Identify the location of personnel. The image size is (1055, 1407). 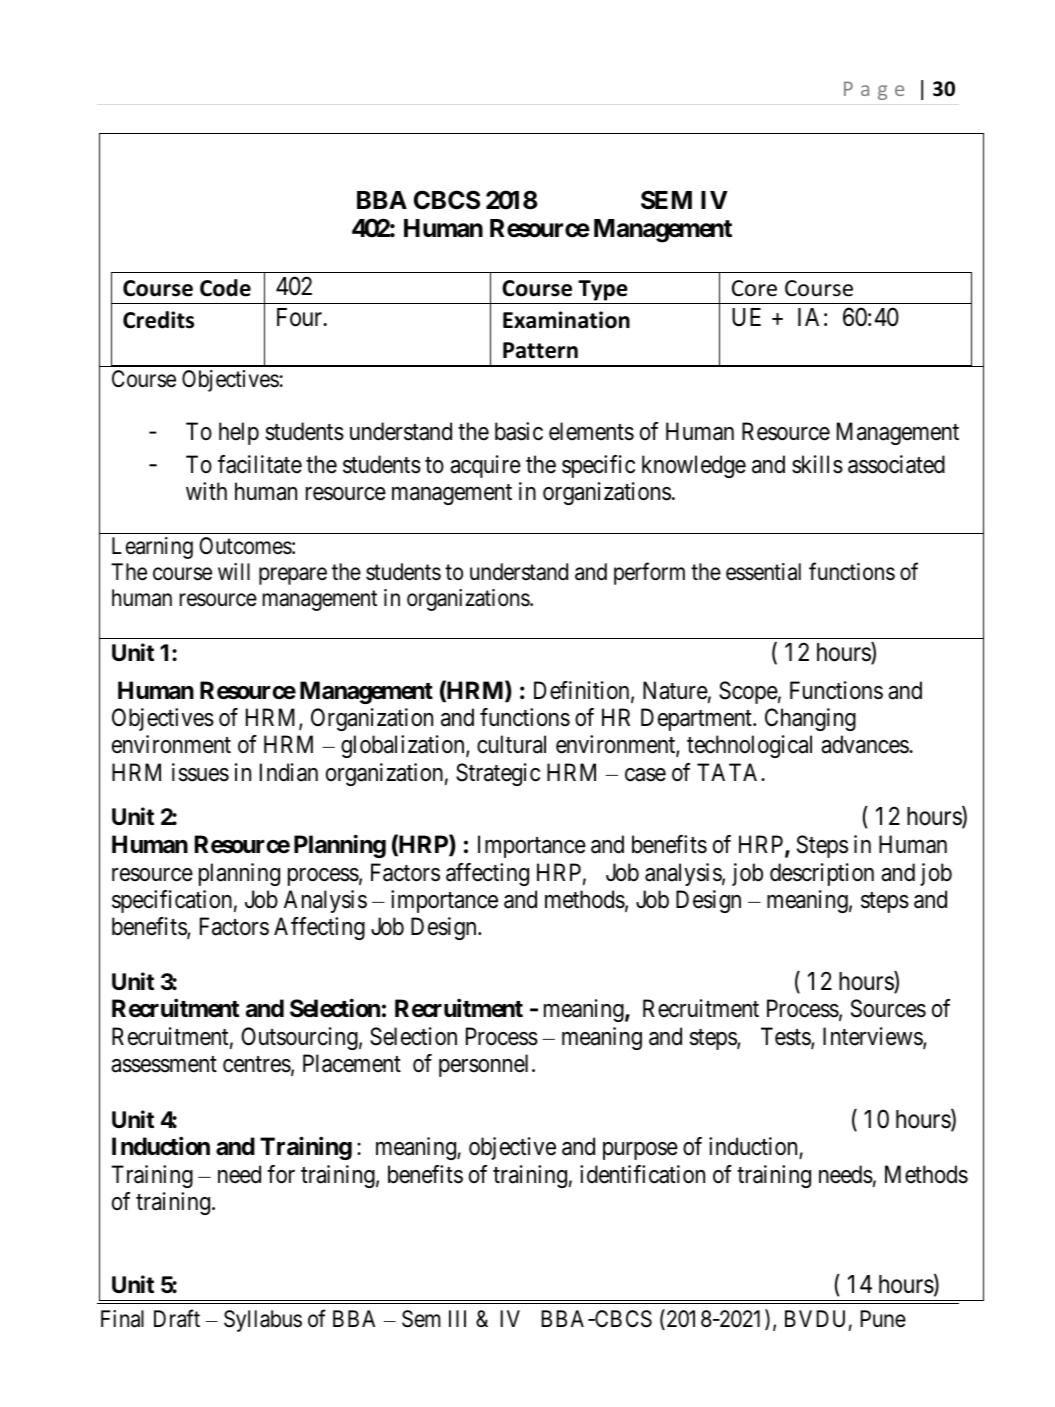
(486, 1065).
